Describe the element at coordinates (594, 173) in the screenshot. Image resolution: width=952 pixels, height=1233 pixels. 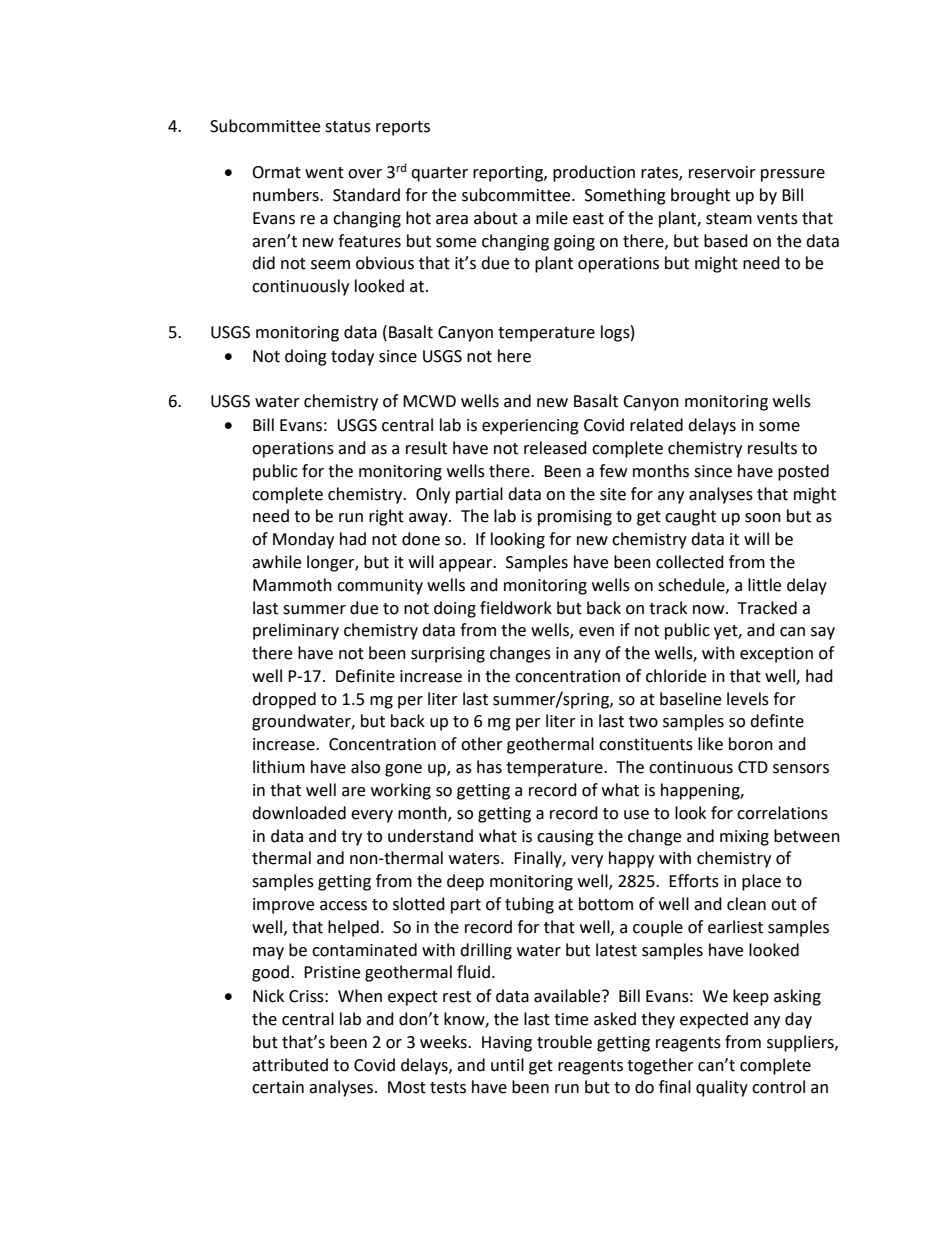
I see `production` at that location.
